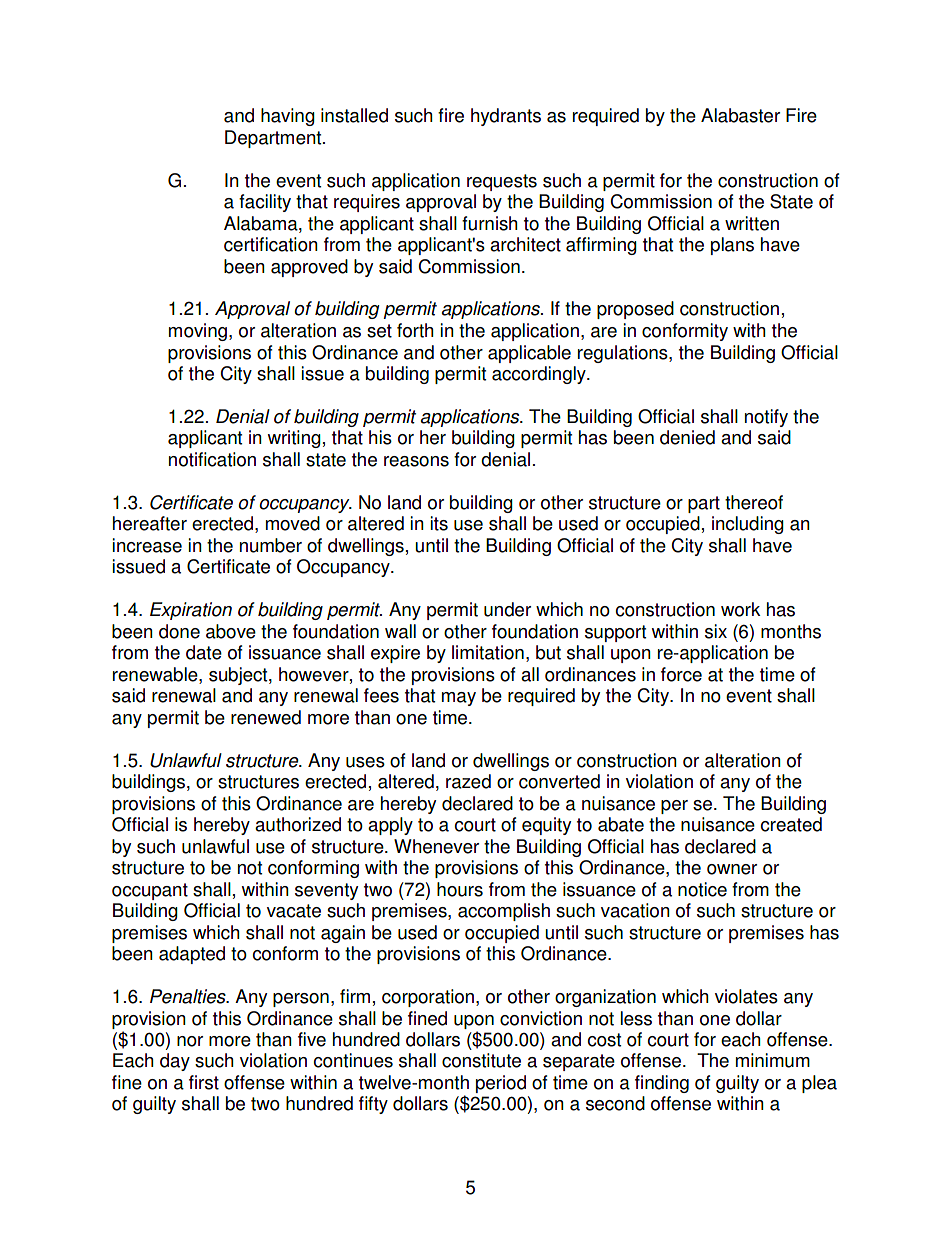 This screenshot has height=1233, width=952. Describe the element at coordinates (740, 115) in the screenshot. I see `Alabaster` at that location.
